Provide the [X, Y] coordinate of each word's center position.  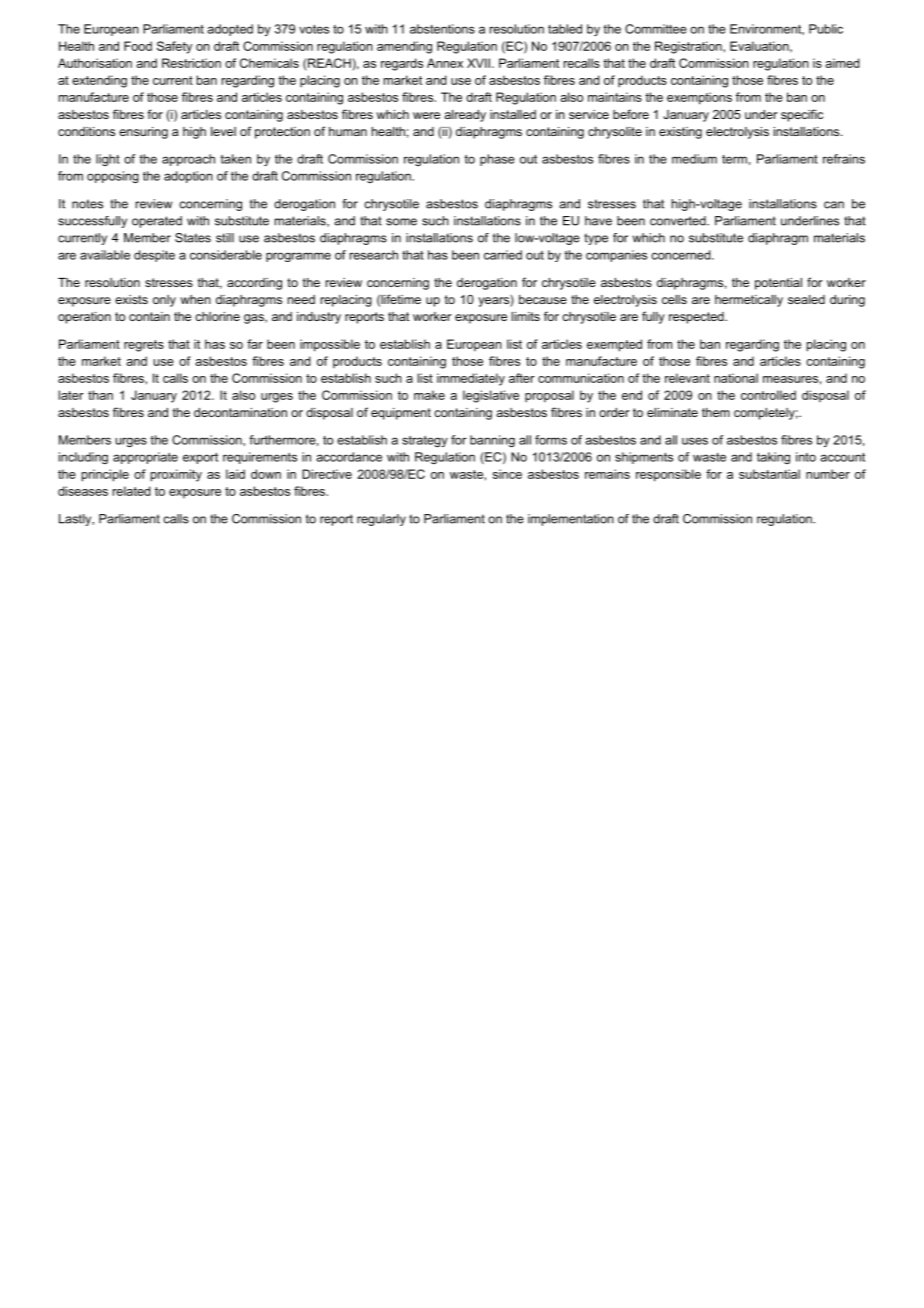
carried [503, 255]
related [132, 491]
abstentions [442, 29]
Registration [689, 47]
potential [778, 284]
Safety [174, 47]
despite [154, 256]
